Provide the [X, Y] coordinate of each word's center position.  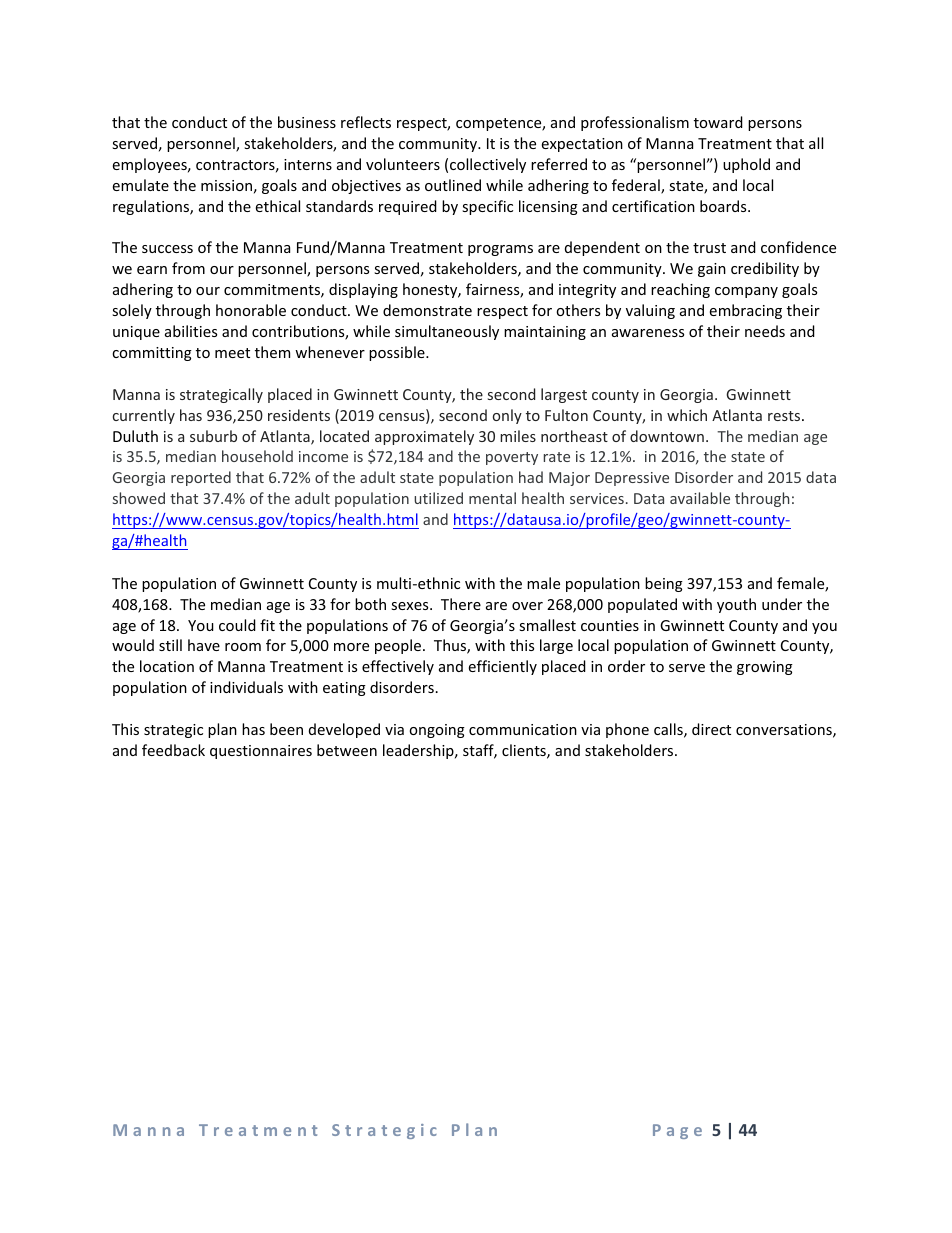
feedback [173, 750]
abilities [191, 331]
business [307, 122]
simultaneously [447, 332]
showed [139, 498]
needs [765, 331]
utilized [438, 498]
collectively [488, 165]
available [700, 498]
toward [718, 122]
